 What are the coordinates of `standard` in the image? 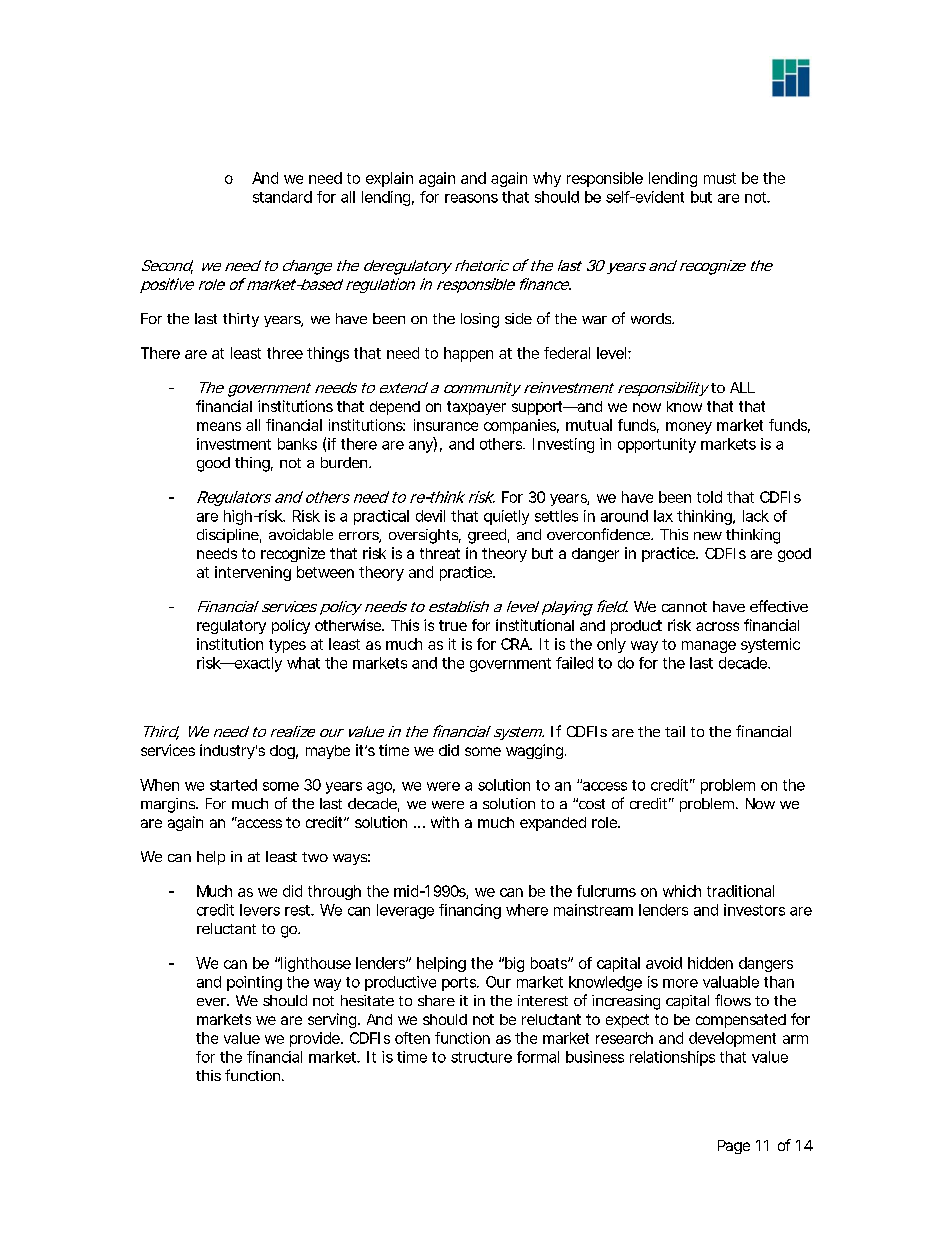 It's located at (282, 197).
